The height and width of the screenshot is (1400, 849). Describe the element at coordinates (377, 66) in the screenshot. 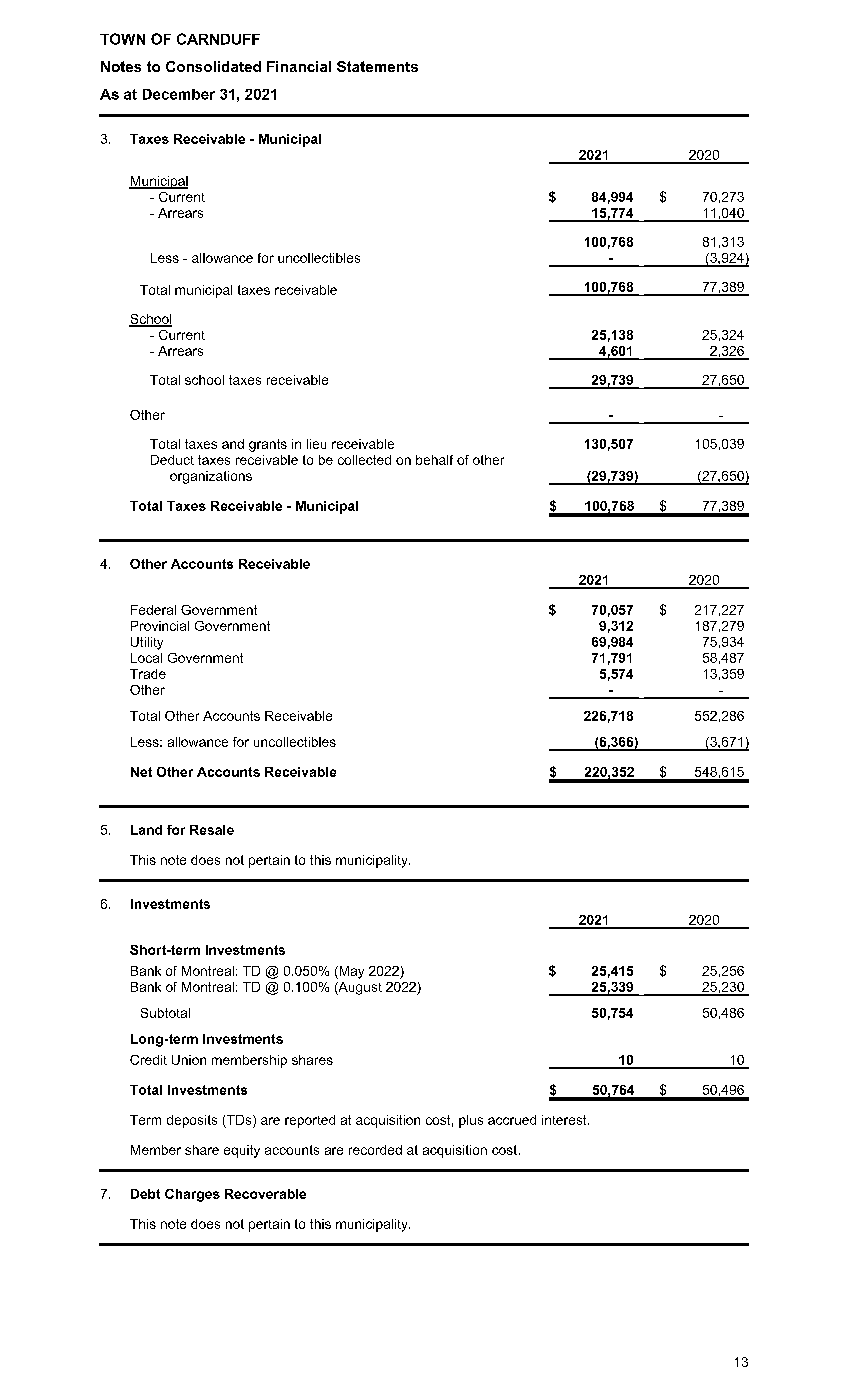

I see `Statements` at that location.
